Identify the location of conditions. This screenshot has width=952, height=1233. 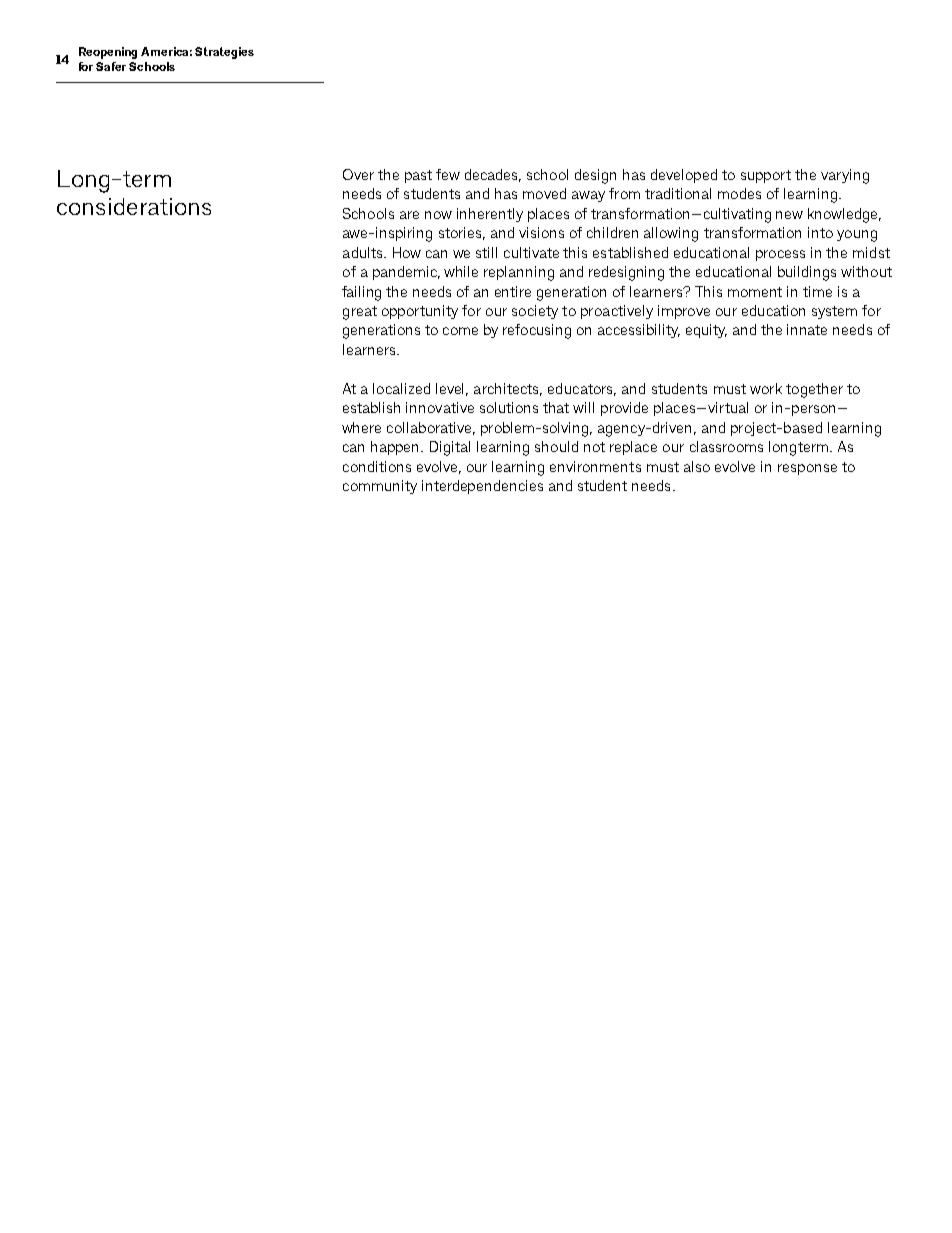
(377, 466).
